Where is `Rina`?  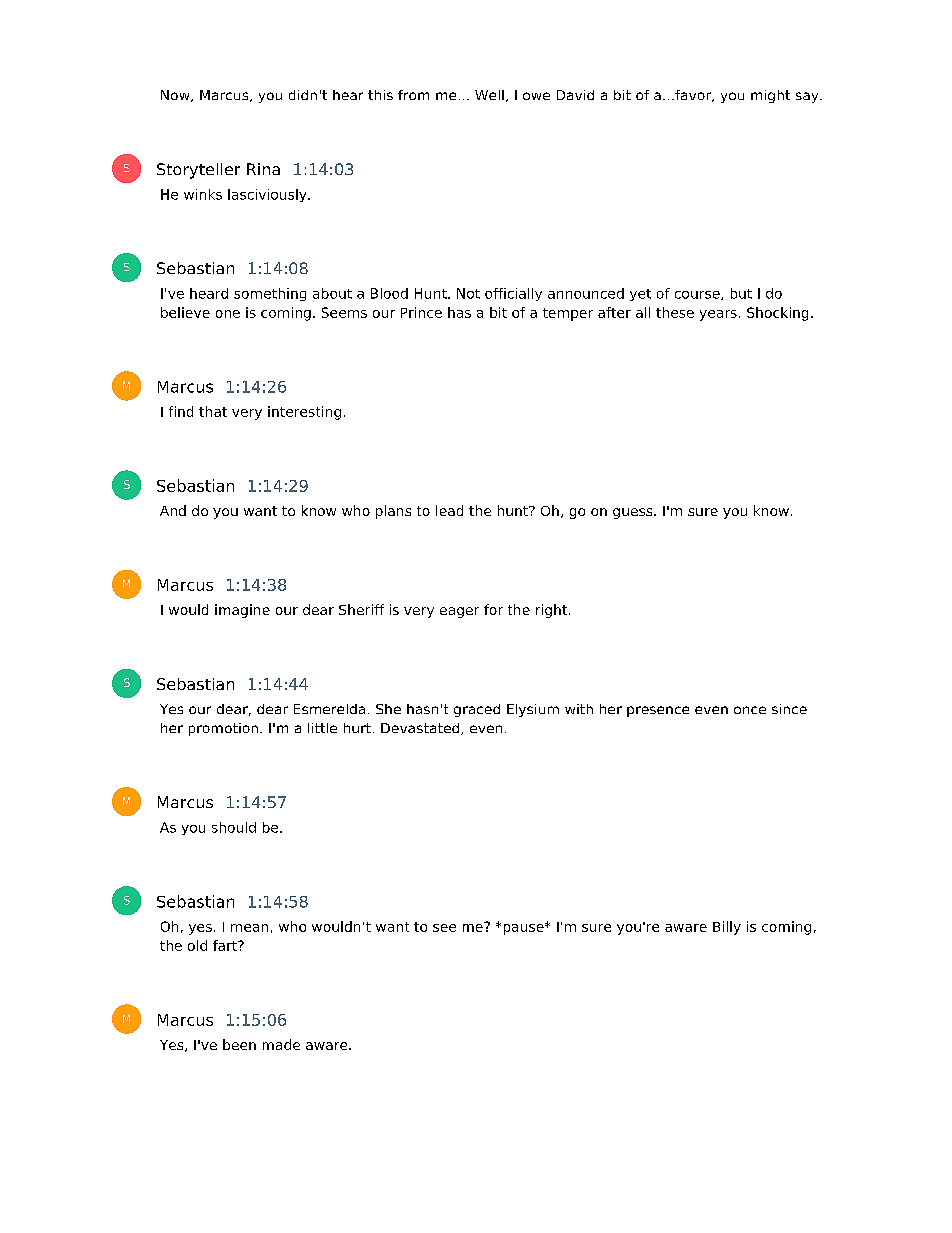 Rina is located at coordinates (263, 169).
